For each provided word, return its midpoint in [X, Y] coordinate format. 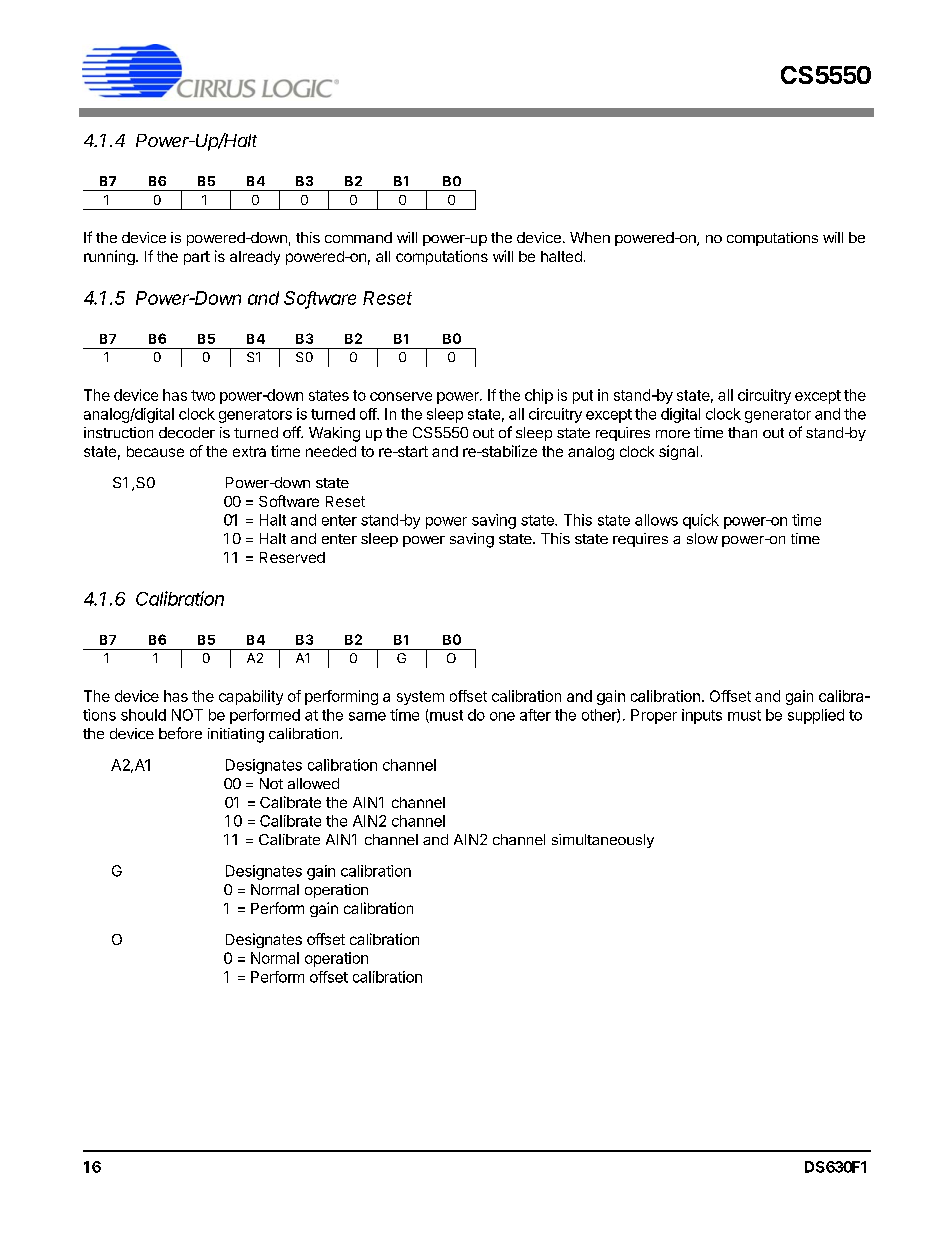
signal [678, 452]
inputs [702, 716]
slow [702, 538]
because [155, 451]
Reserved [292, 557]
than [742, 432]
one [502, 716]
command [358, 237]
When [590, 237]
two [203, 395]
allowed [313, 783]
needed [331, 451]
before [180, 733]
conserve [401, 396]
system [420, 698]
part [197, 258]
